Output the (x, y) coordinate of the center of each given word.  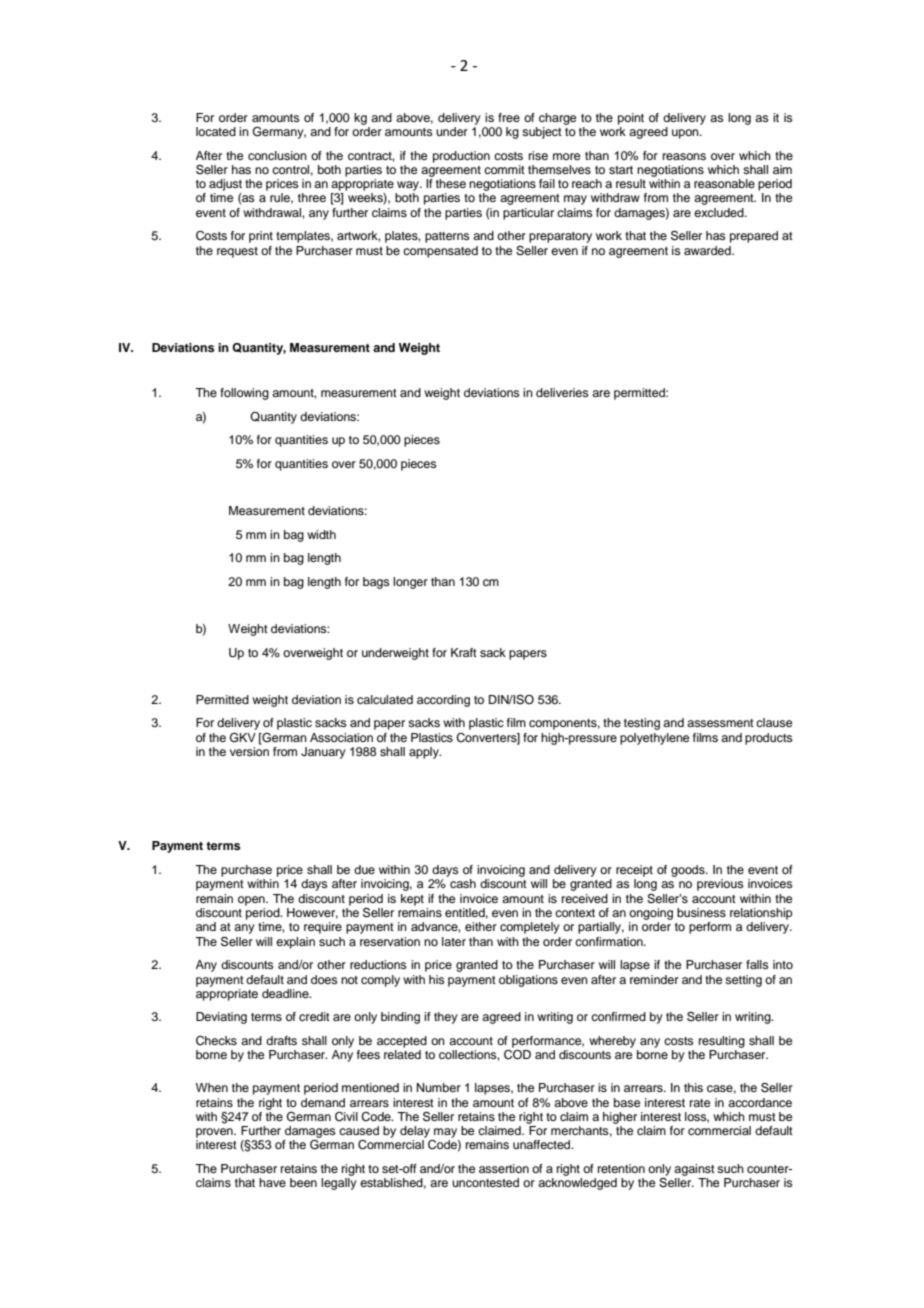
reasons (684, 156)
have (272, 1182)
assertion (504, 1168)
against (694, 1170)
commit (504, 169)
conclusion (277, 155)
